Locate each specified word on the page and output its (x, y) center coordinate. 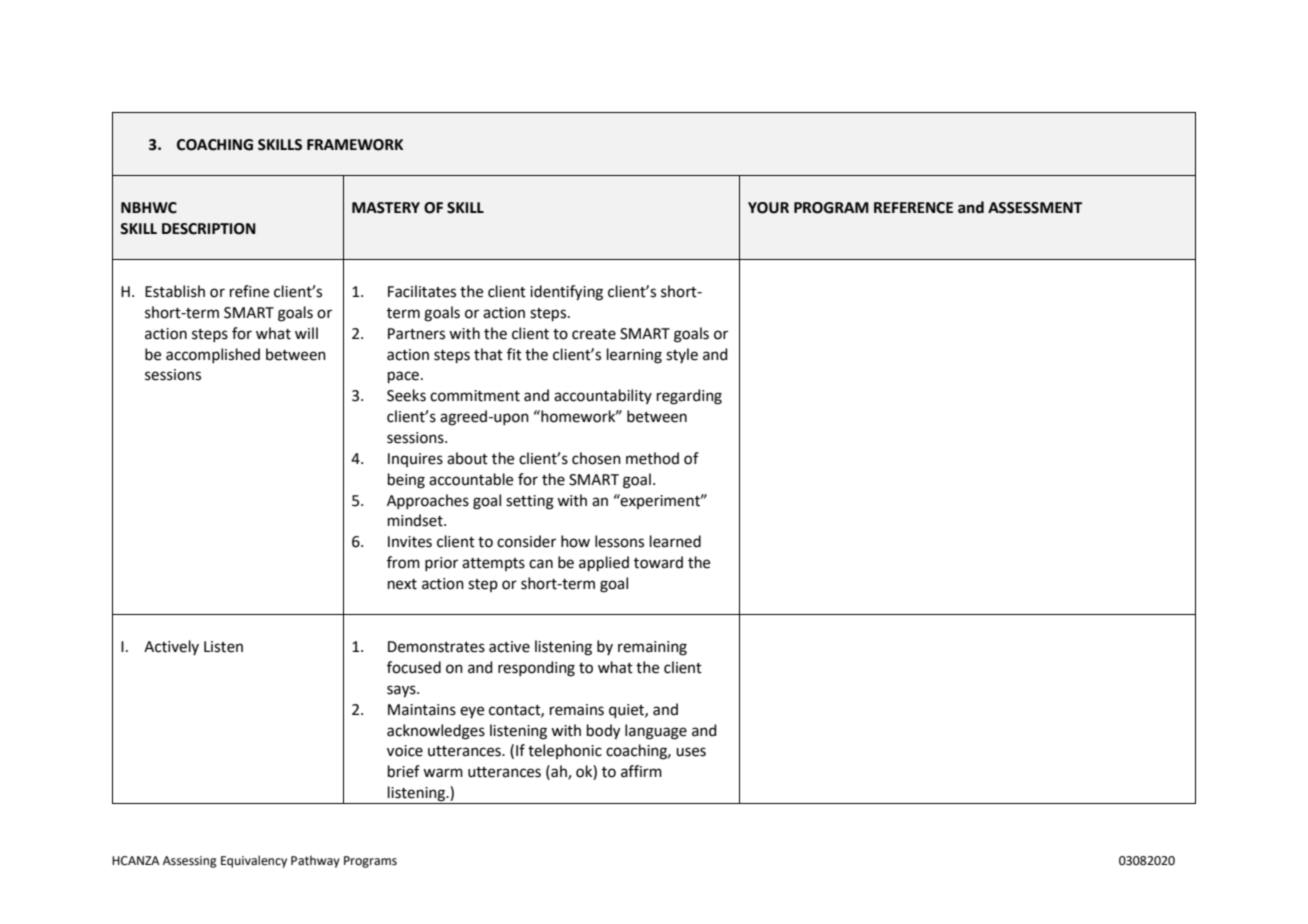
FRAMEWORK (355, 145)
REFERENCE (913, 208)
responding (536, 669)
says (402, 691)
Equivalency (254, 861)
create (594, 334)
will (306, 333)
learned (675, 541)
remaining (652, 648)
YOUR (768, 208)
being (406, 481)
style (682, 355)
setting (530, 502)
